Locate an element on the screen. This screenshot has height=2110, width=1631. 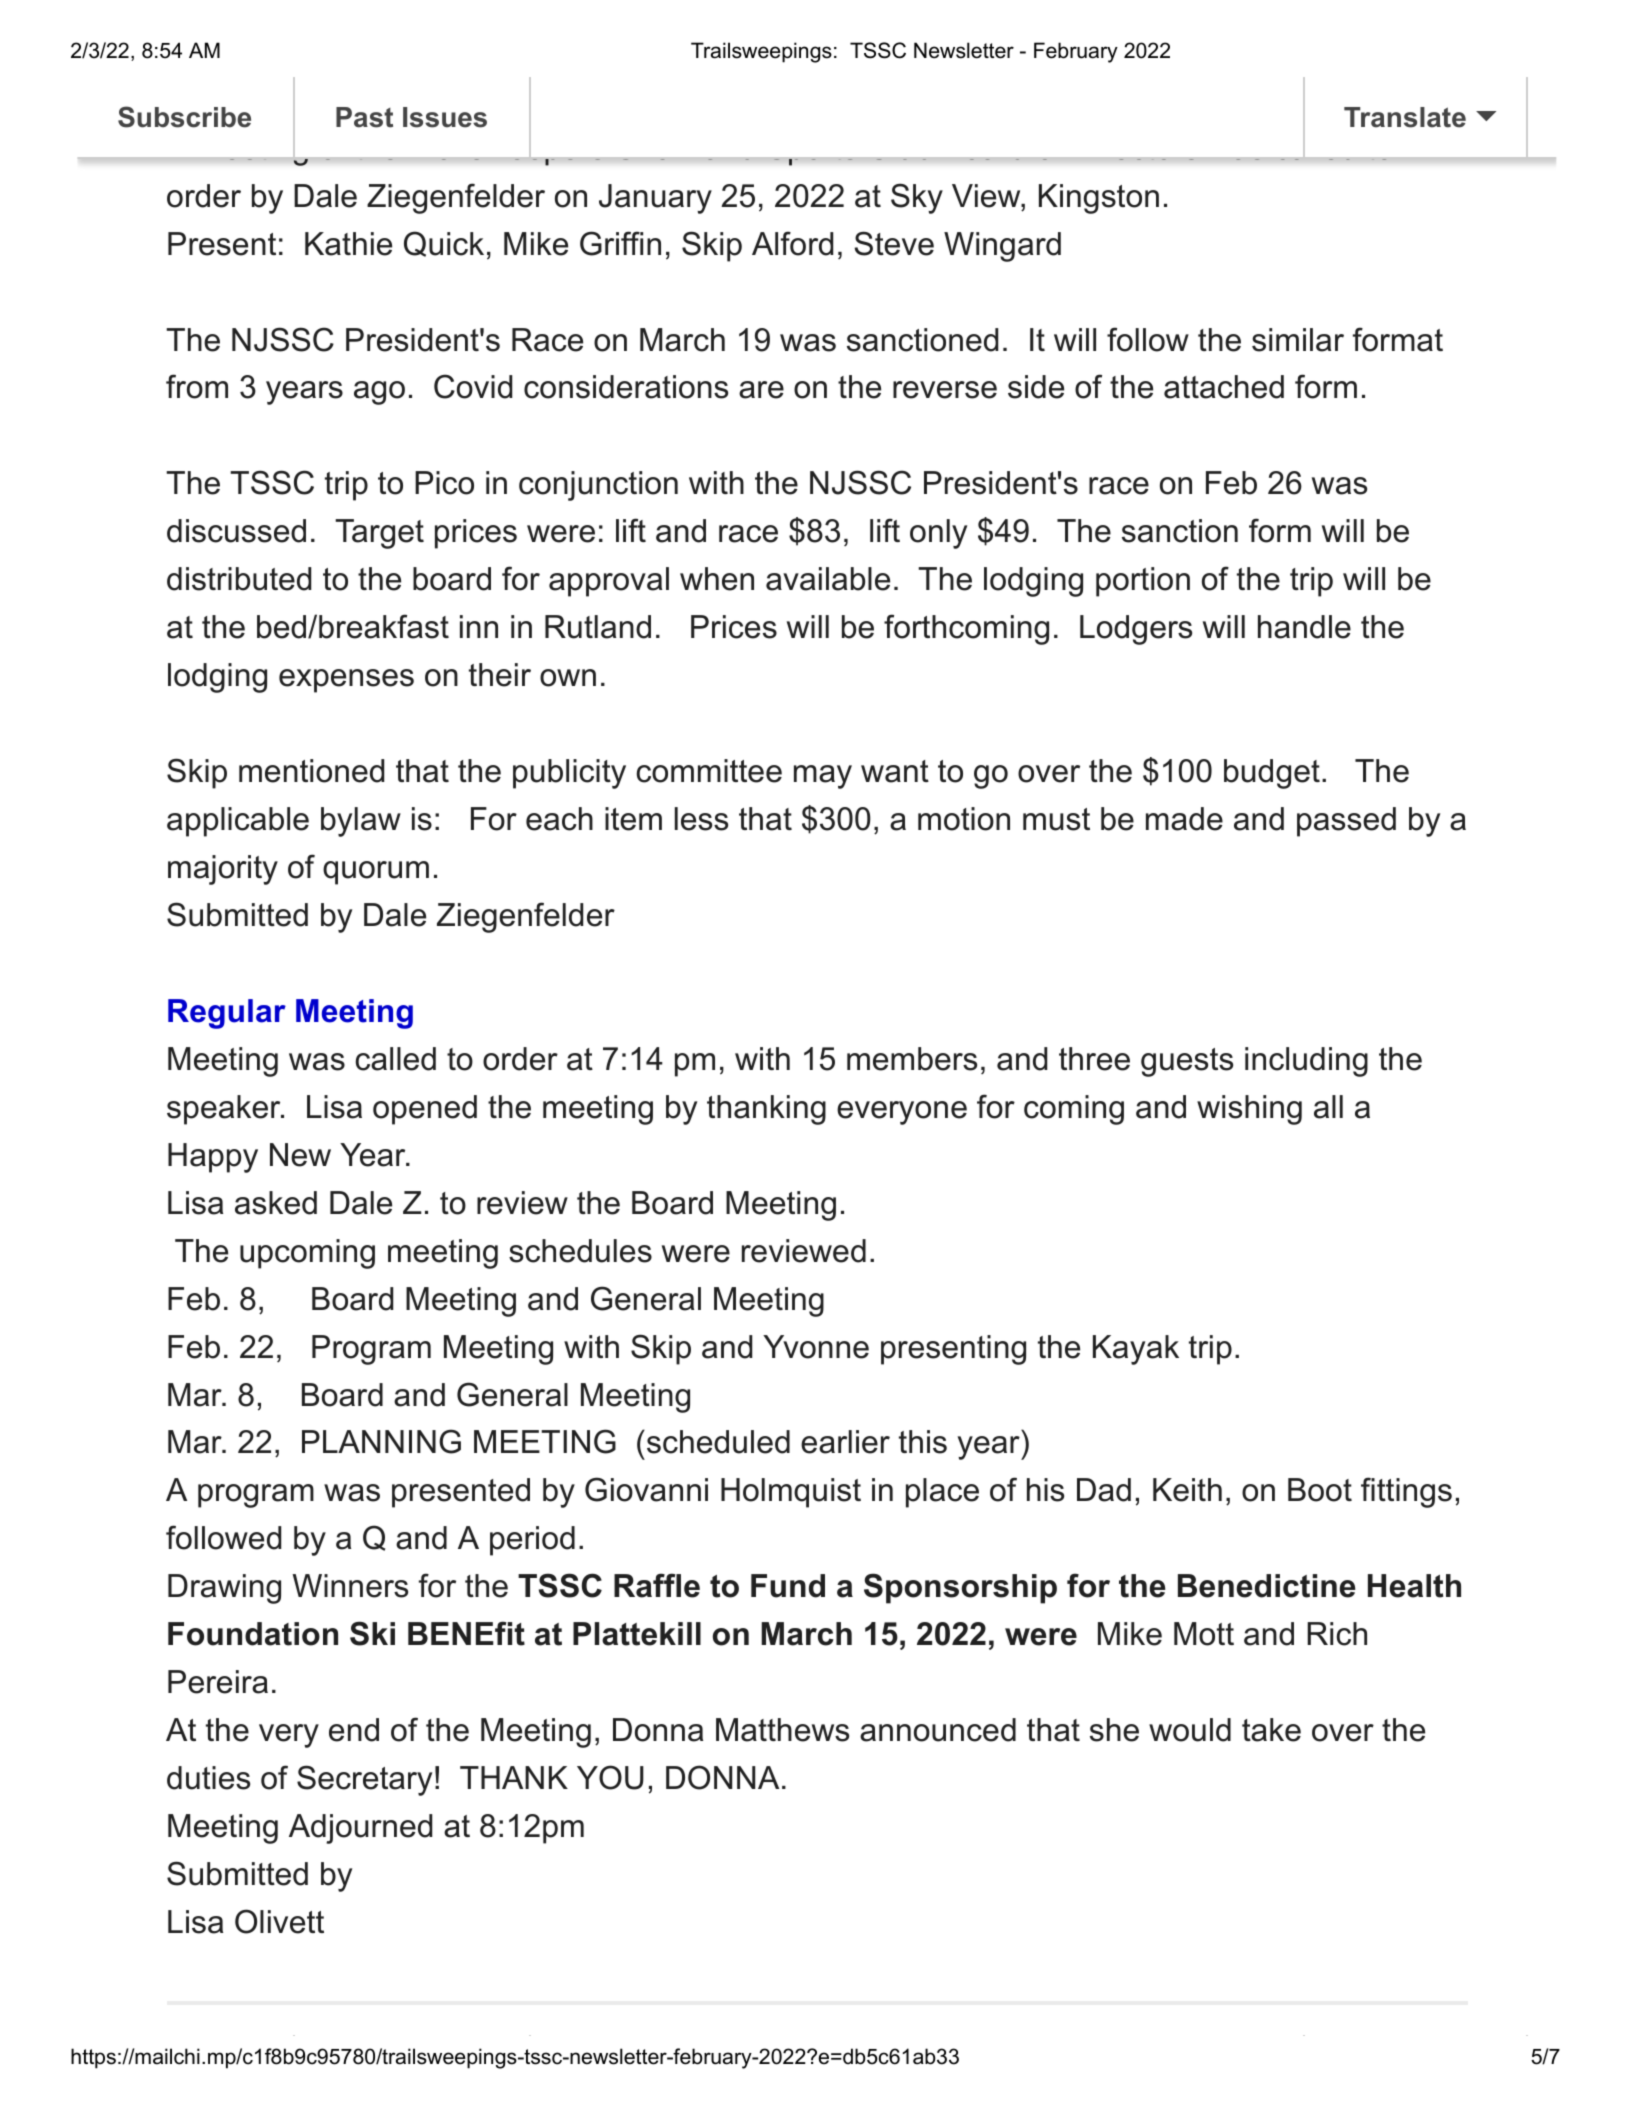
including is located at coordinates (1306, 1062).
